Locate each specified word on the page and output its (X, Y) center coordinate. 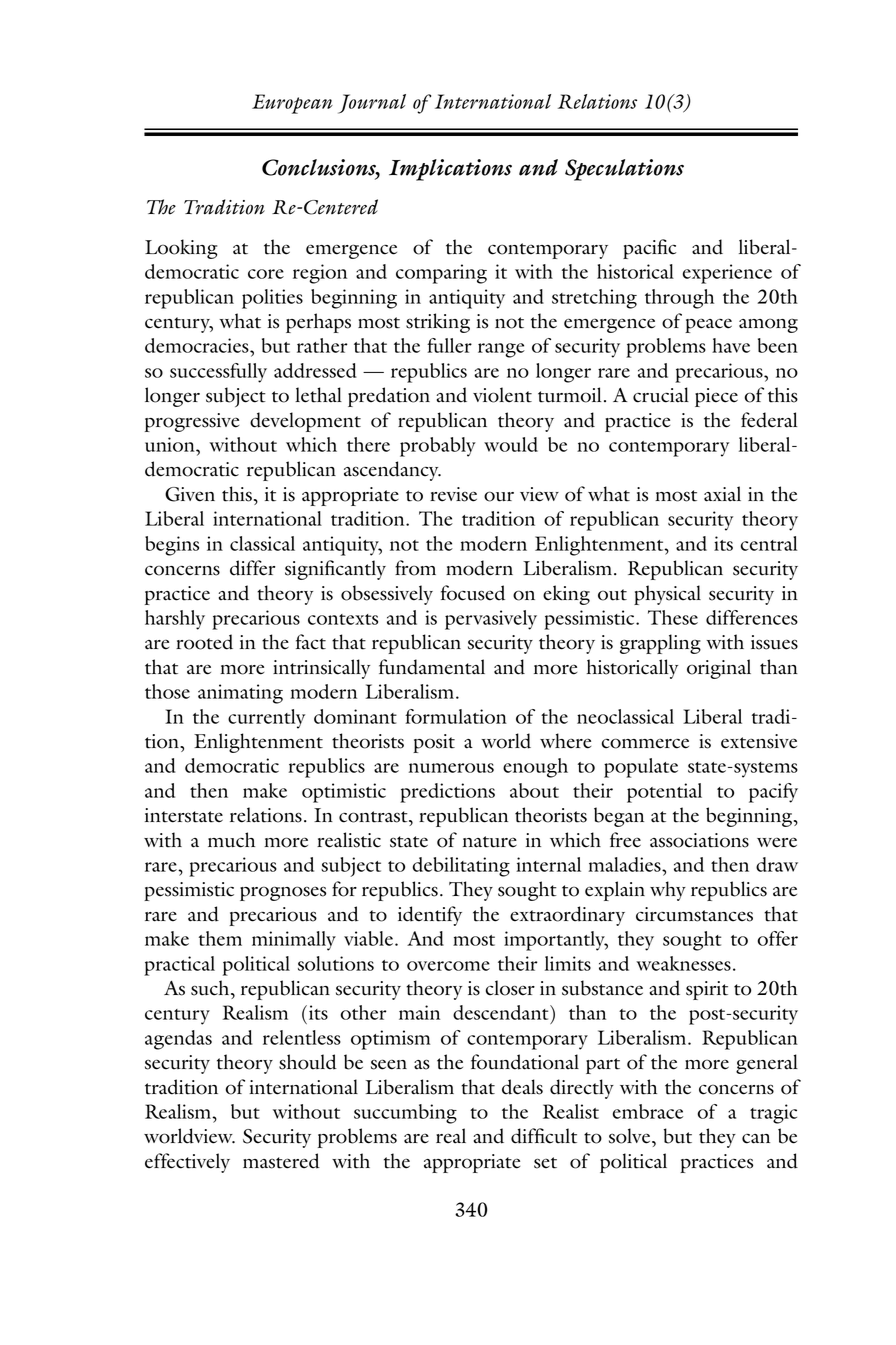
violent (502, 395)
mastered (281, 1161)
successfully (218, 373)
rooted (204, 642)
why (668, 891)
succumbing (405, 1114)
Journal (372, 104)
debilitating (461, 867)
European (292, 104)
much (231, 840)
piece (716, 397)
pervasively (491, 620)
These (673, 617)
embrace (648, 1111)
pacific (649, 249)
